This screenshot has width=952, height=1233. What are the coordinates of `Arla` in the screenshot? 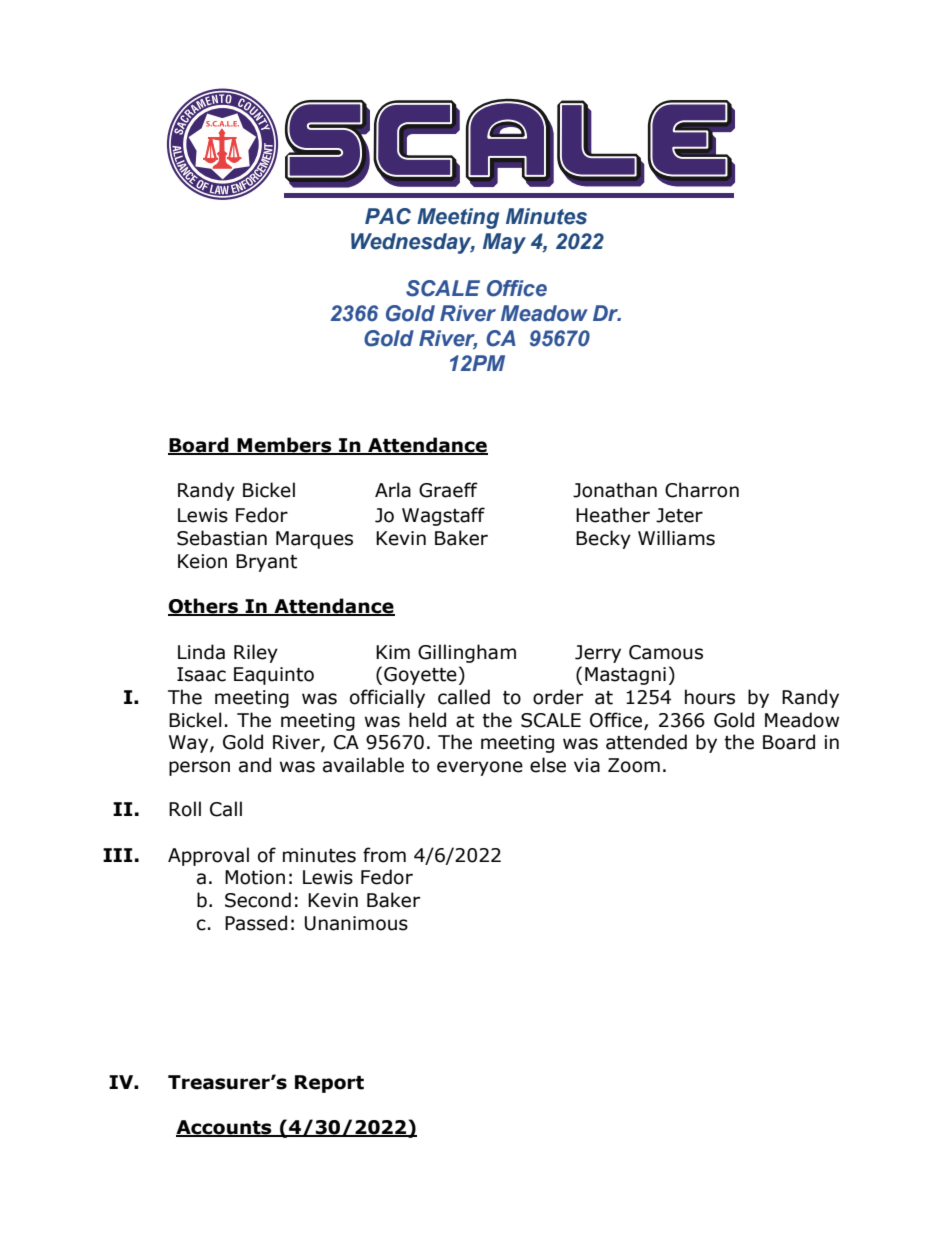 It's located at (393, 490).
